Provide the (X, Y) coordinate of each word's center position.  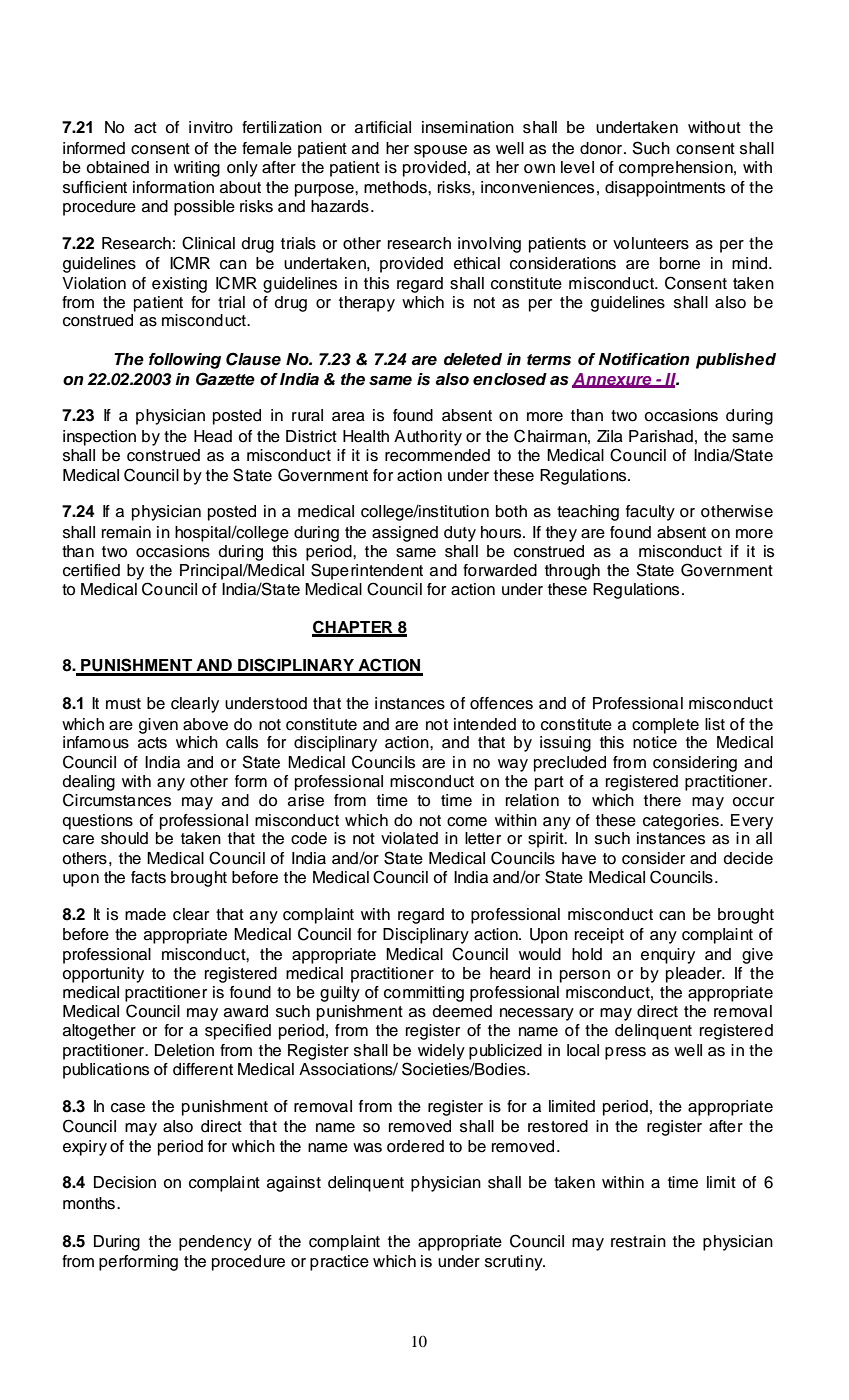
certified (91, 570)
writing (197, 169)
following (185, 361)
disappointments (665, 189)
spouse (440, 151)
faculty (650, 513)
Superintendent (367, 571)
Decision (125, 1182)
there (662, 800)
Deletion (184, 1050)
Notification (644, 359)
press (625, 1053)
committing (424, 994)
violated (409, 838)
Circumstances (117, 800)
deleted (473, 359)
